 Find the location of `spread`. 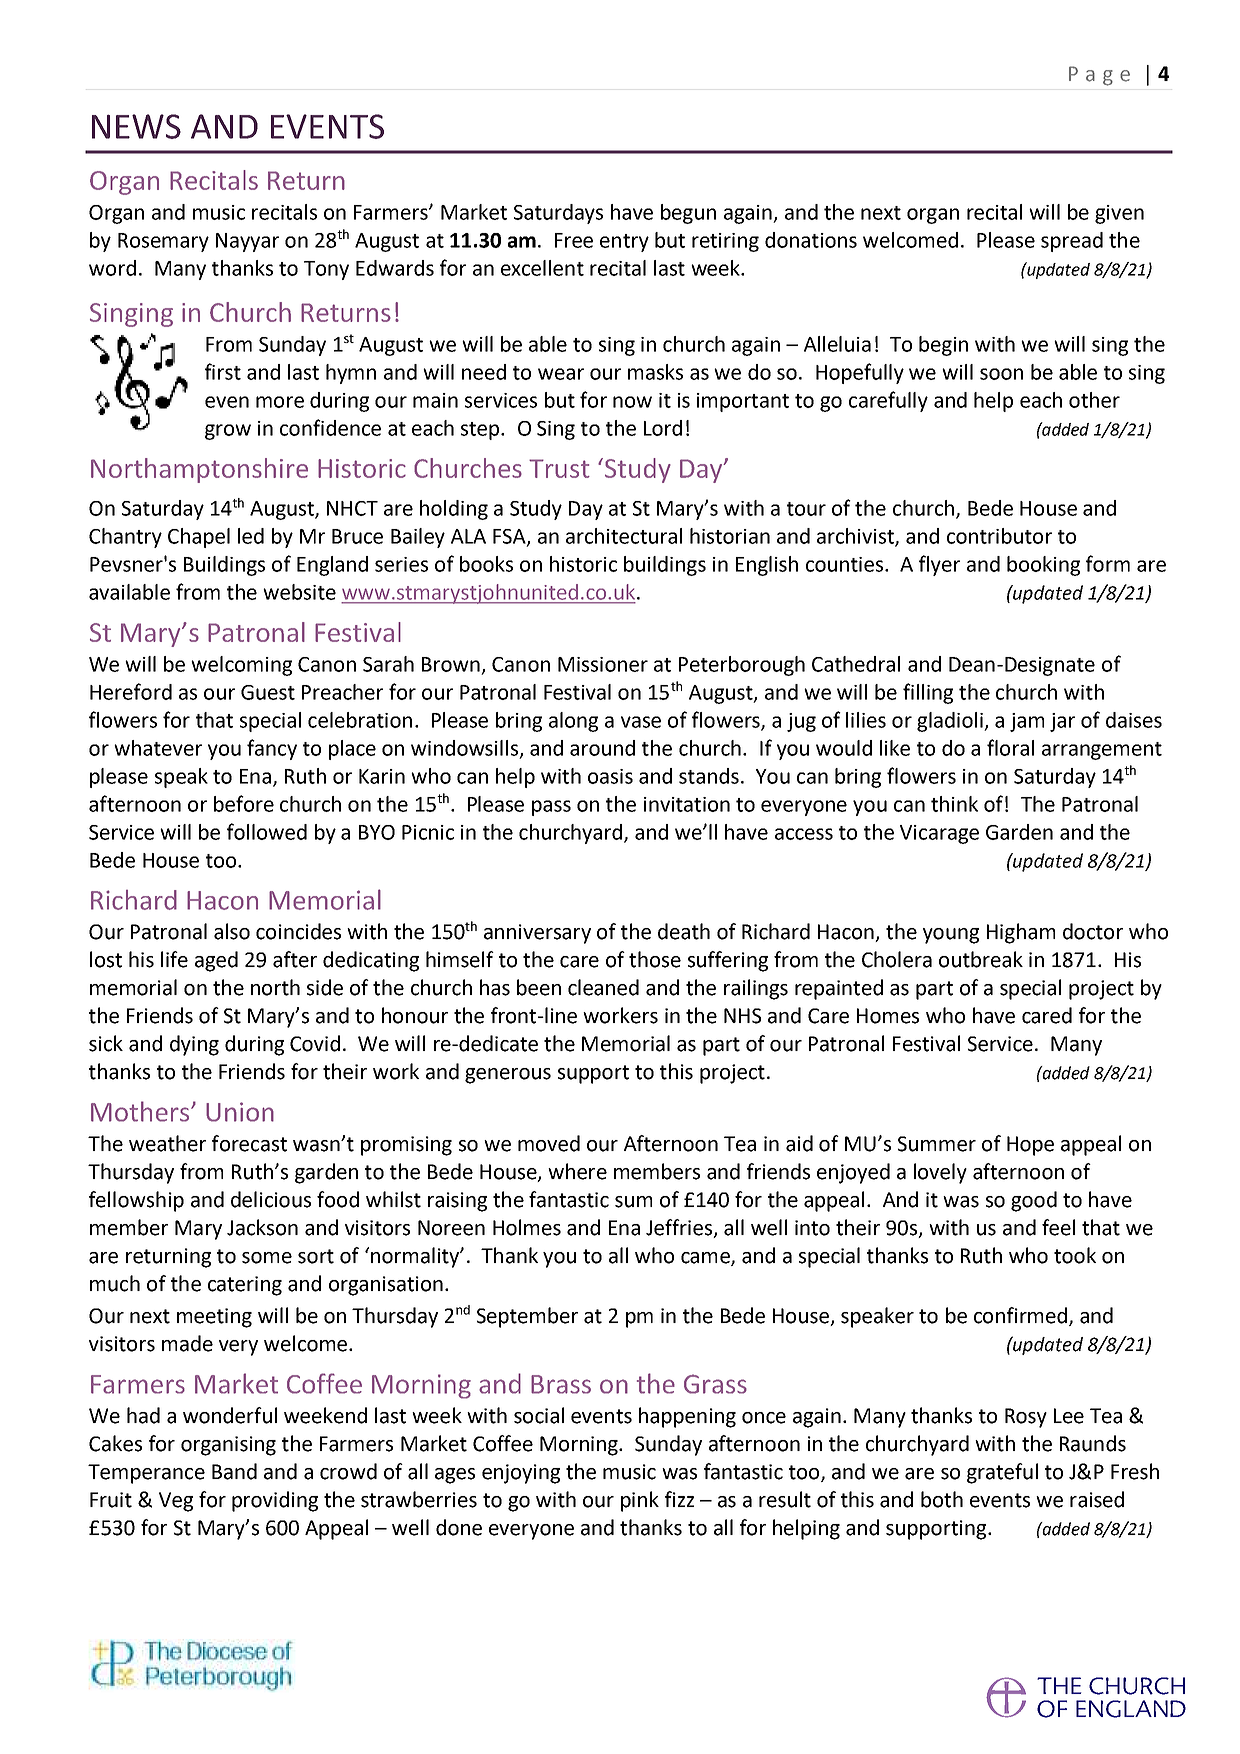

spread is located at coordinates (1072, 242).
